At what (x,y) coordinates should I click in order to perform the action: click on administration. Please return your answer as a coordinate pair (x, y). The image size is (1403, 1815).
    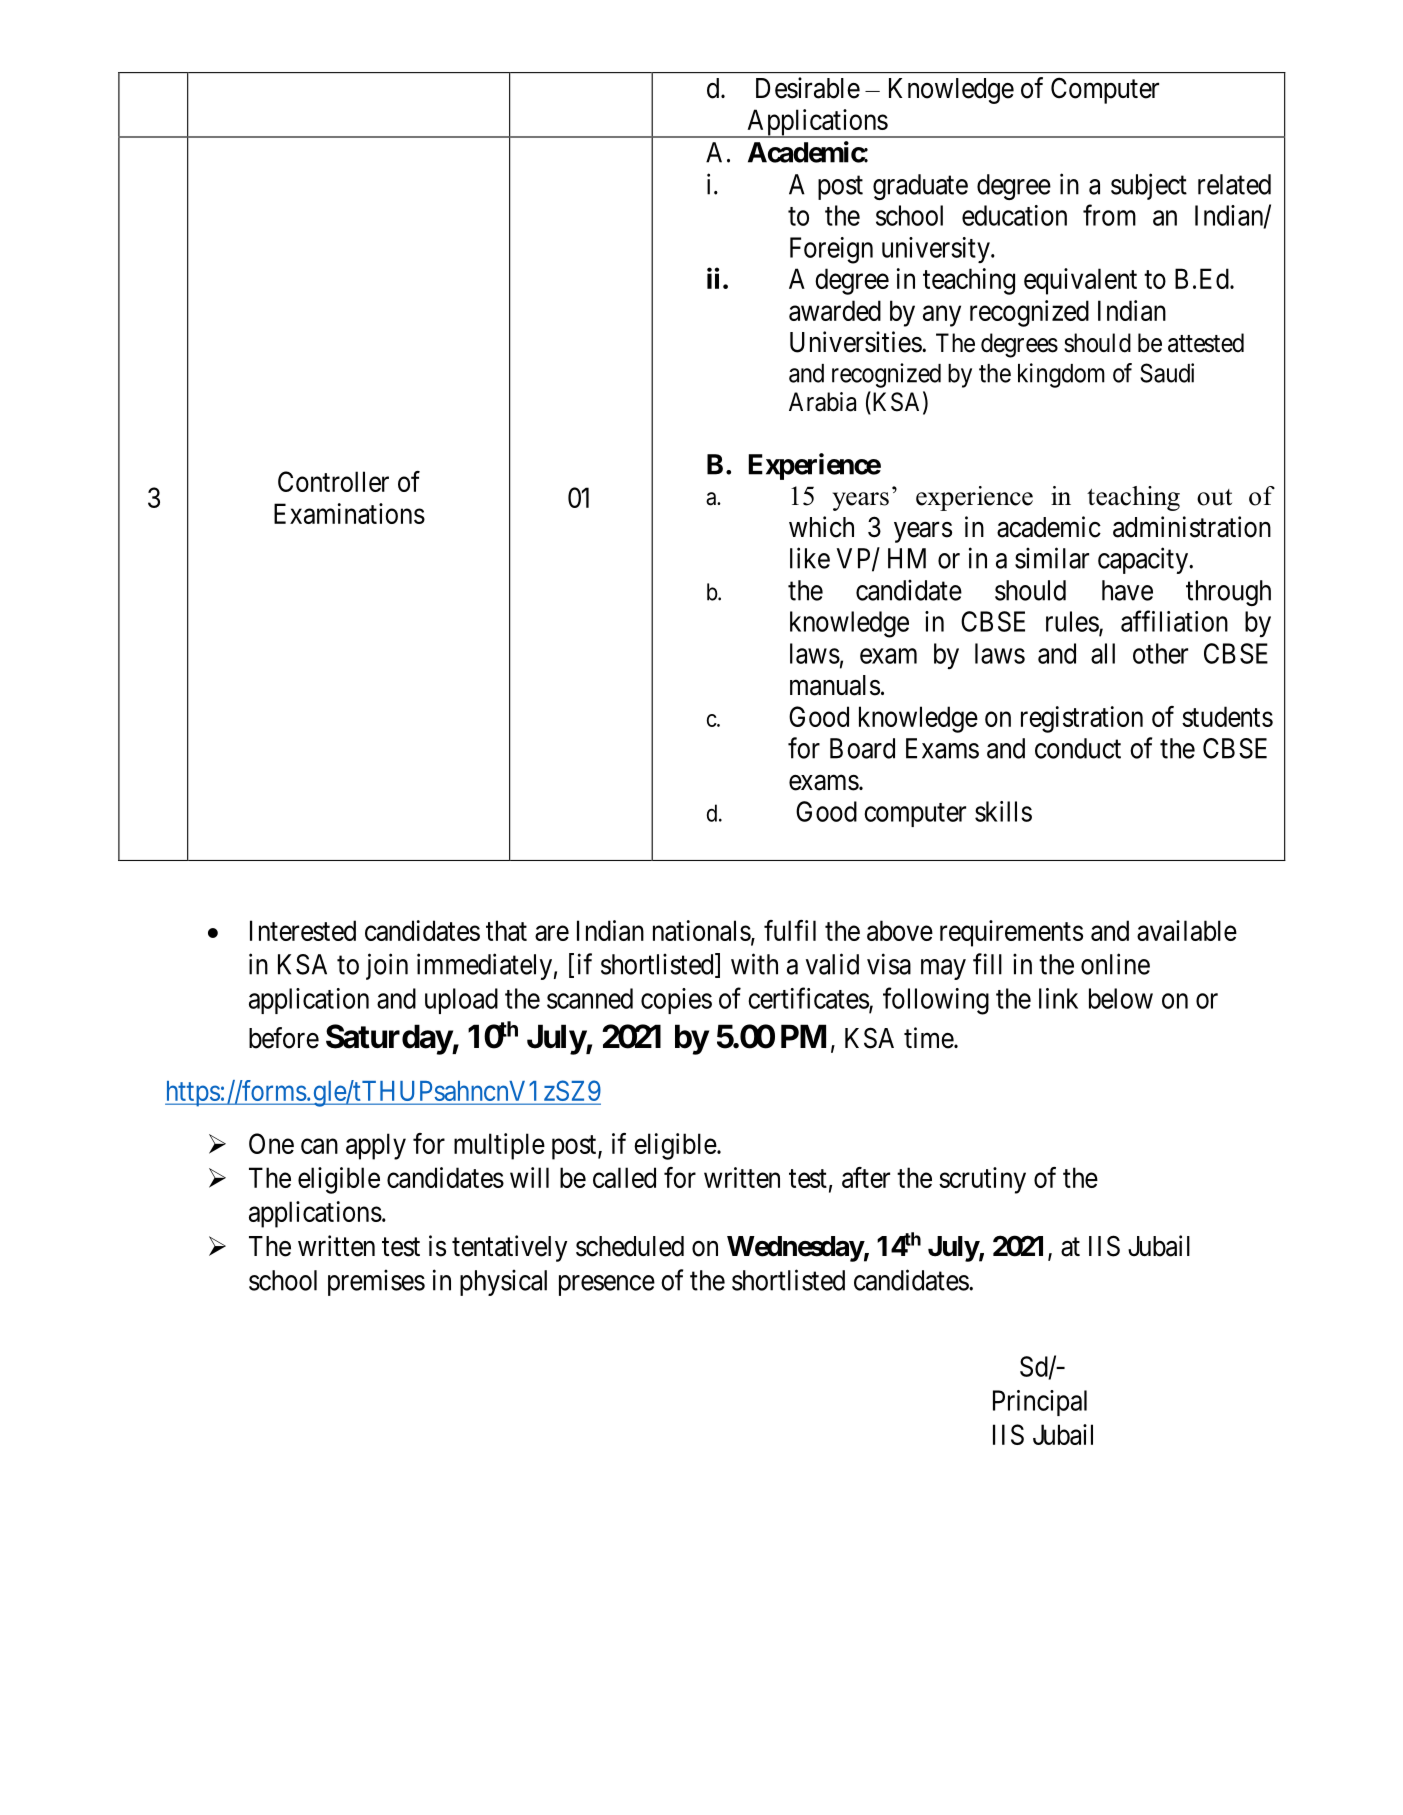
    Looking at the image, I should click on (1192, 527).
